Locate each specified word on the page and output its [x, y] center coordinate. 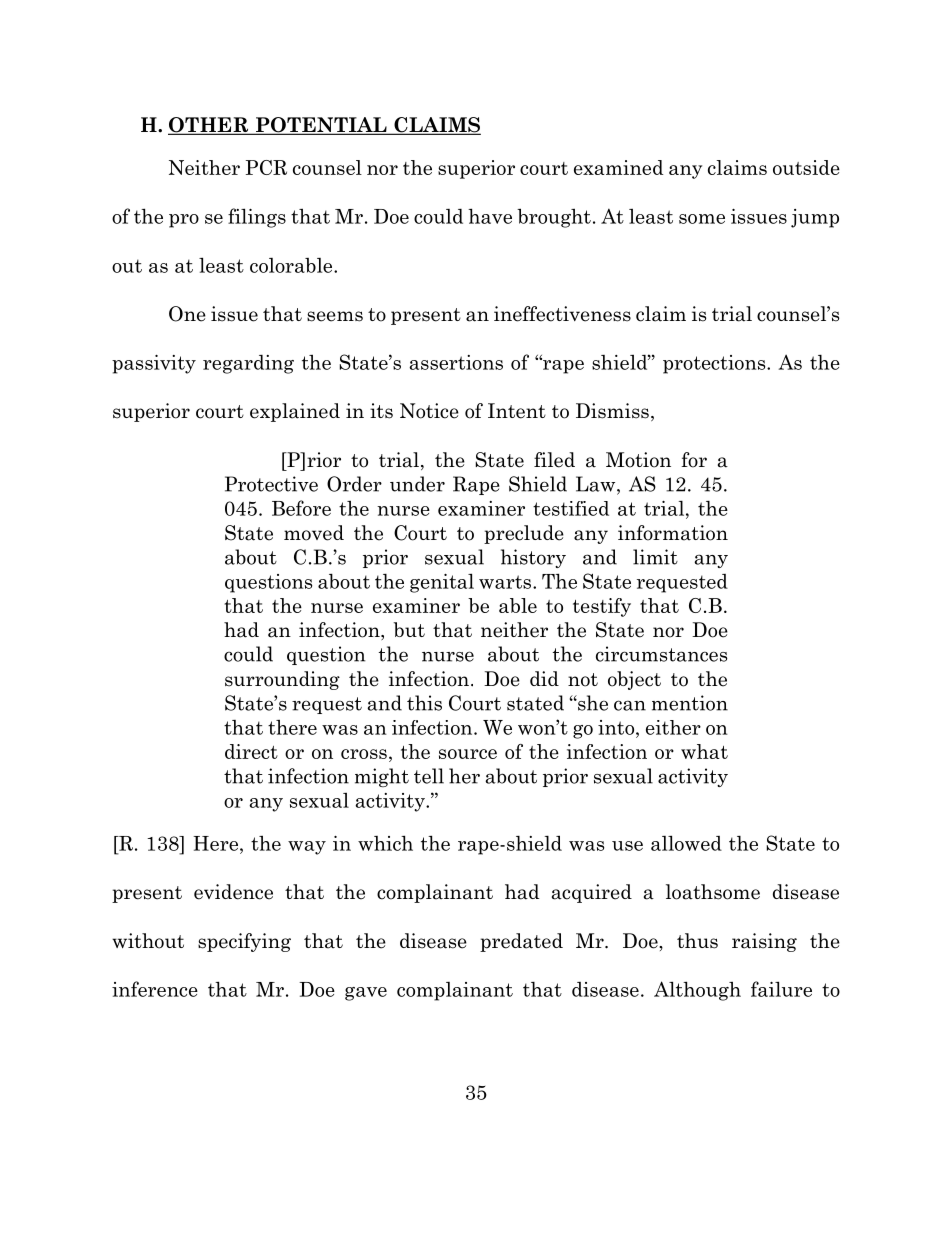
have [490, 216]
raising [764, 942]
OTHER [209, 126]
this [424, 703]
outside [806, 167]
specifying [244, 942]
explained [295, 412]
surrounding [282, 680]
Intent [517, 411]
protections [715, 364]
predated [521, 942]
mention [690, 703]
